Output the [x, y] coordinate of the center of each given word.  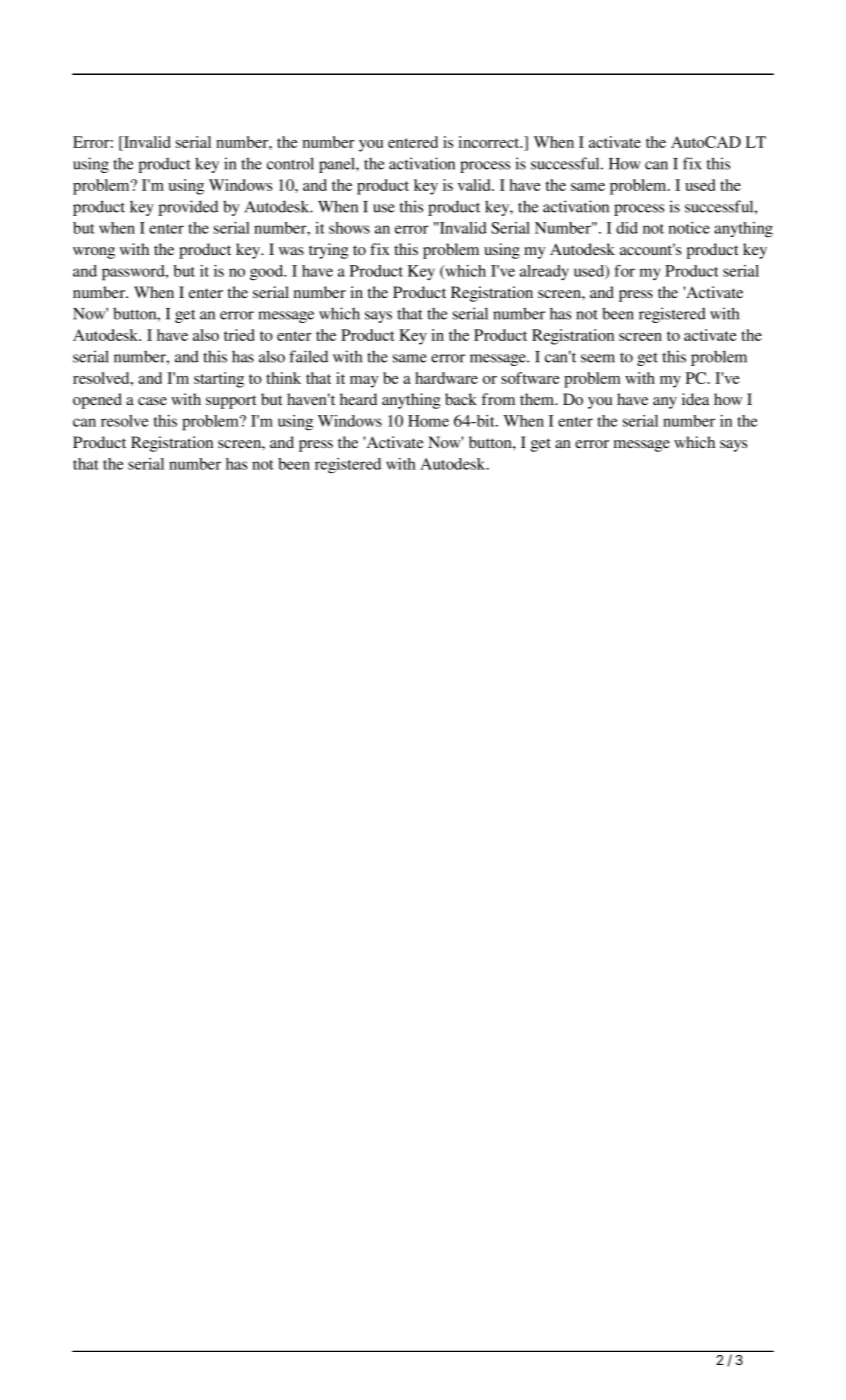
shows [349, 228]
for [625, 271]
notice [689, 228]
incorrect [490, 142]
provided [188, 208]
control [290, 163]
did [627, 228]
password [134, 273]
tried [239, 335]
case [152, 401]
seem [598, 358]
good [268, 273]
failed [308, 356]
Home [428, 421]
